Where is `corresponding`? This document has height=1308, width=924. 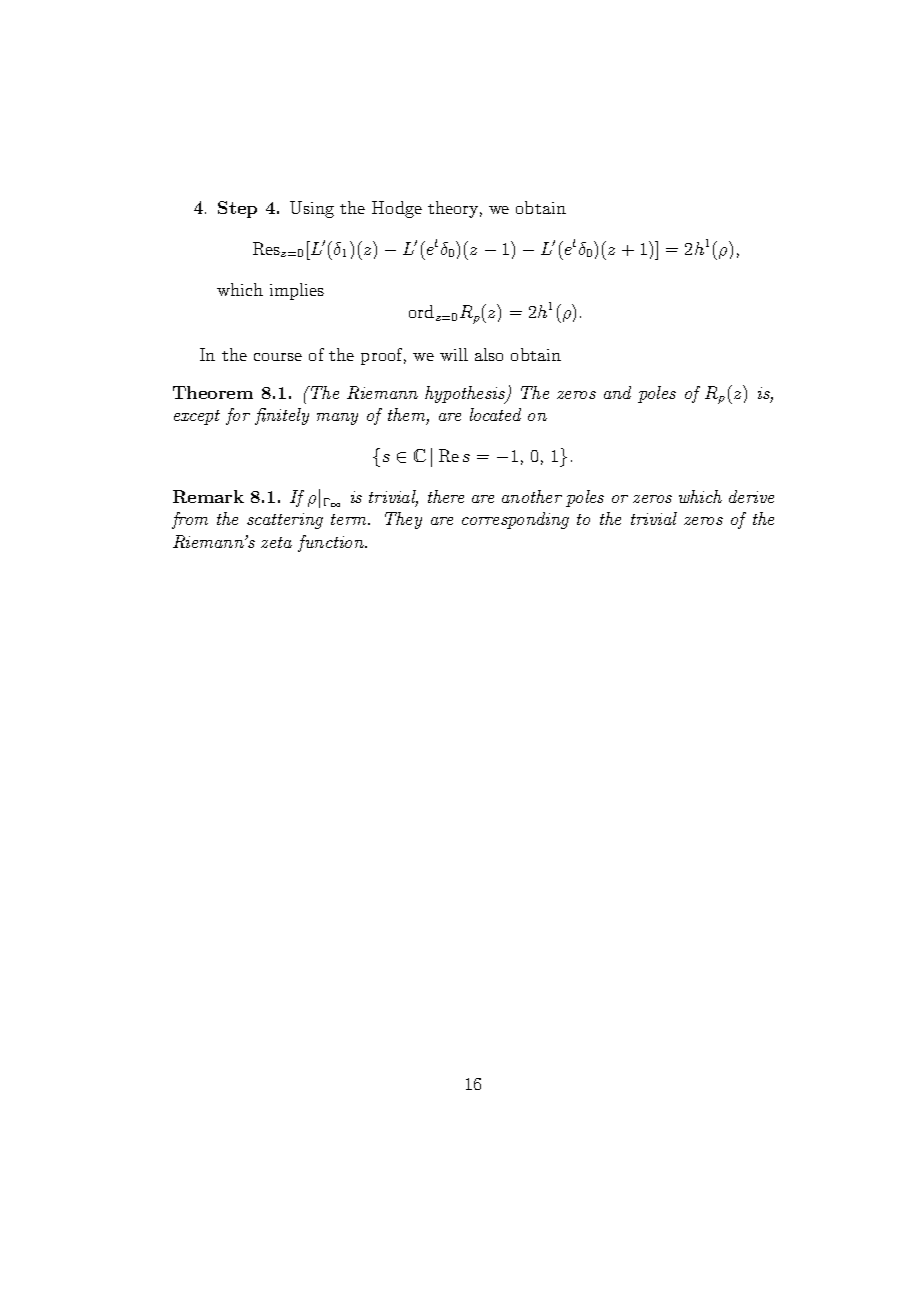 corresponding is located at coordinates (515, 520).
